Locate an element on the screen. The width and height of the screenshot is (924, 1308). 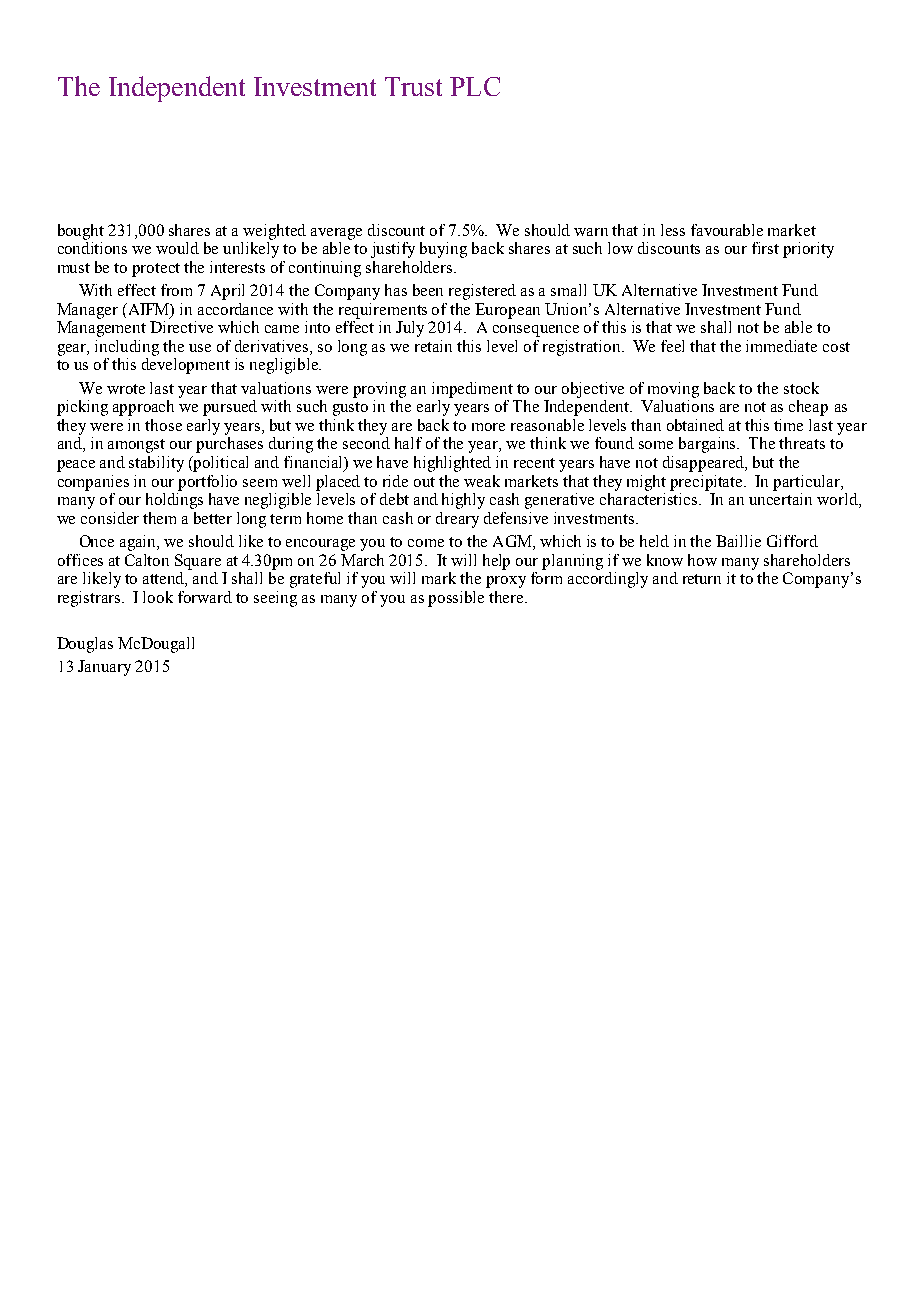
first is located at coordinates (765, 248).
